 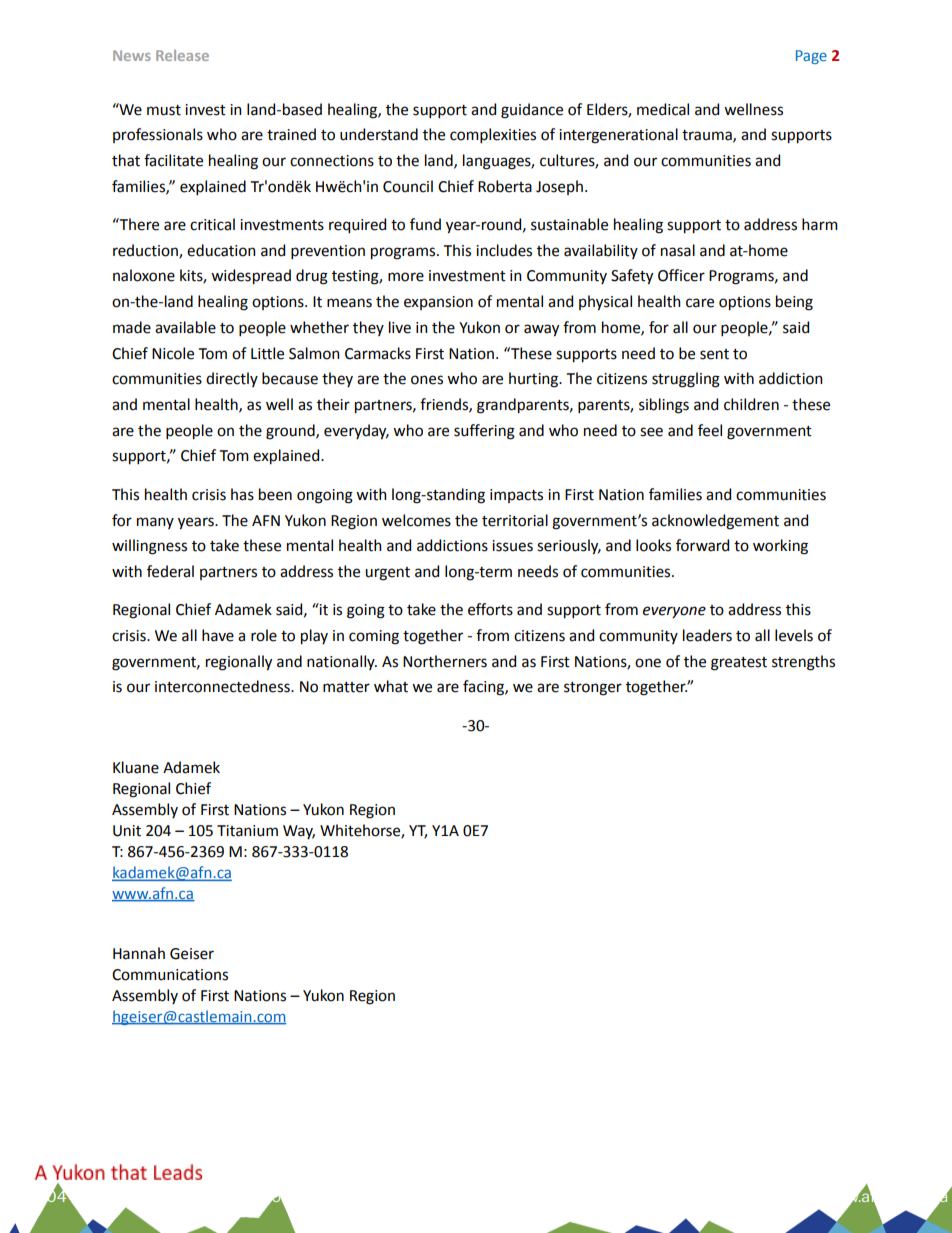 I want to click on Release, so click(x=182, y=55).
